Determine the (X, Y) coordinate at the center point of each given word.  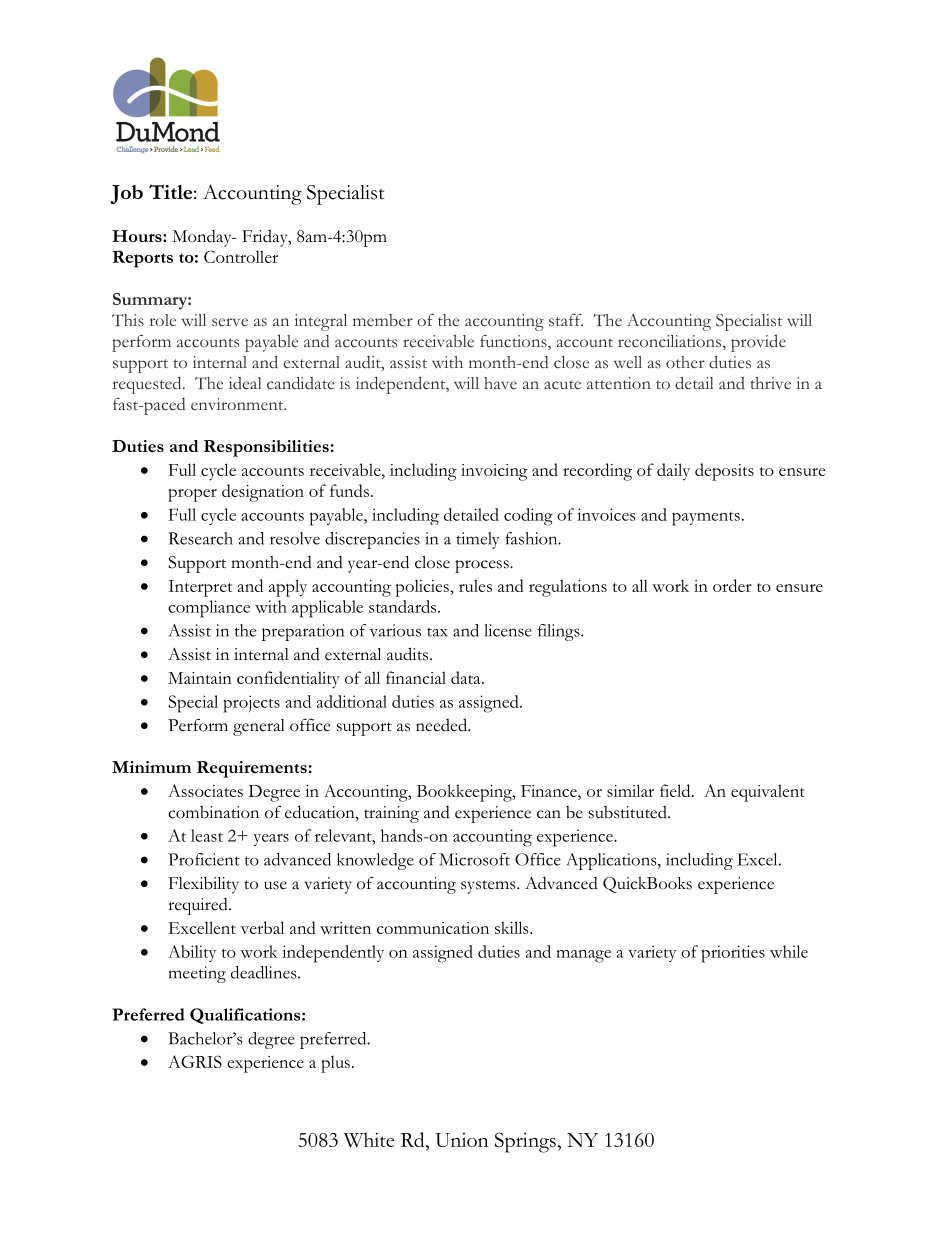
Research (200, 538)
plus (335, 1064)
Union (461, 1140)
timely (478, 540)
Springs (525, 1142)
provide (758, 343)
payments (706, 519)
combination (213, 812)
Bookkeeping (465, 793)
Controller (241, 256)
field (676, 790)
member (383, 320)
